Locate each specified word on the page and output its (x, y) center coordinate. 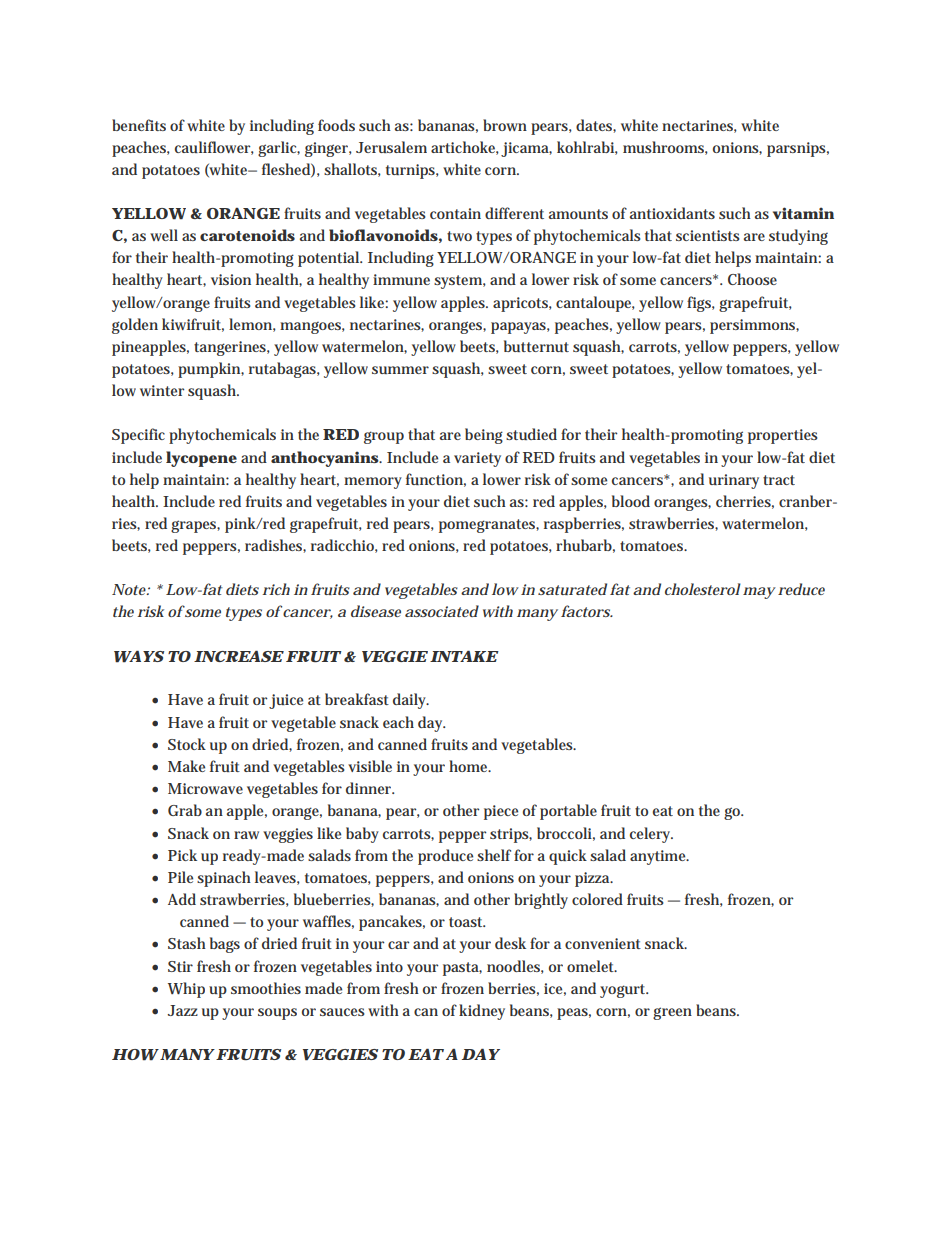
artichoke (465, 148)
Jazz (183, 1010)
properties (783, 436)
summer (400, 370)
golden (135, 326)
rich (276, 589)
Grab (185, 810)
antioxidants (672, 213)
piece (501, 812)
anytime (659, 857)
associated (442, 611)
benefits (139, 125)
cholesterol (703, 589)
